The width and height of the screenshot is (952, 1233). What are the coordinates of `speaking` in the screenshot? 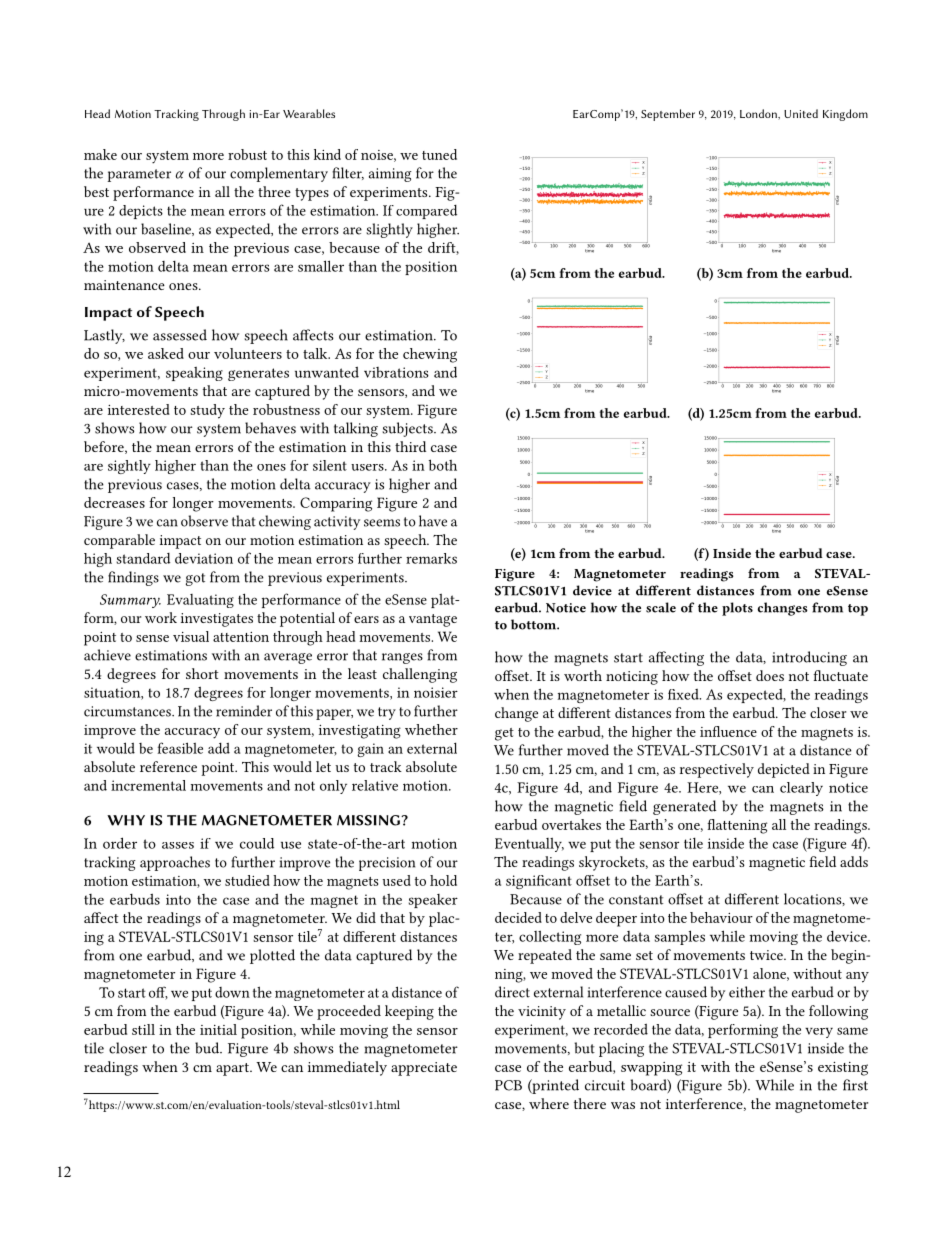 It's located at (194, 374).
